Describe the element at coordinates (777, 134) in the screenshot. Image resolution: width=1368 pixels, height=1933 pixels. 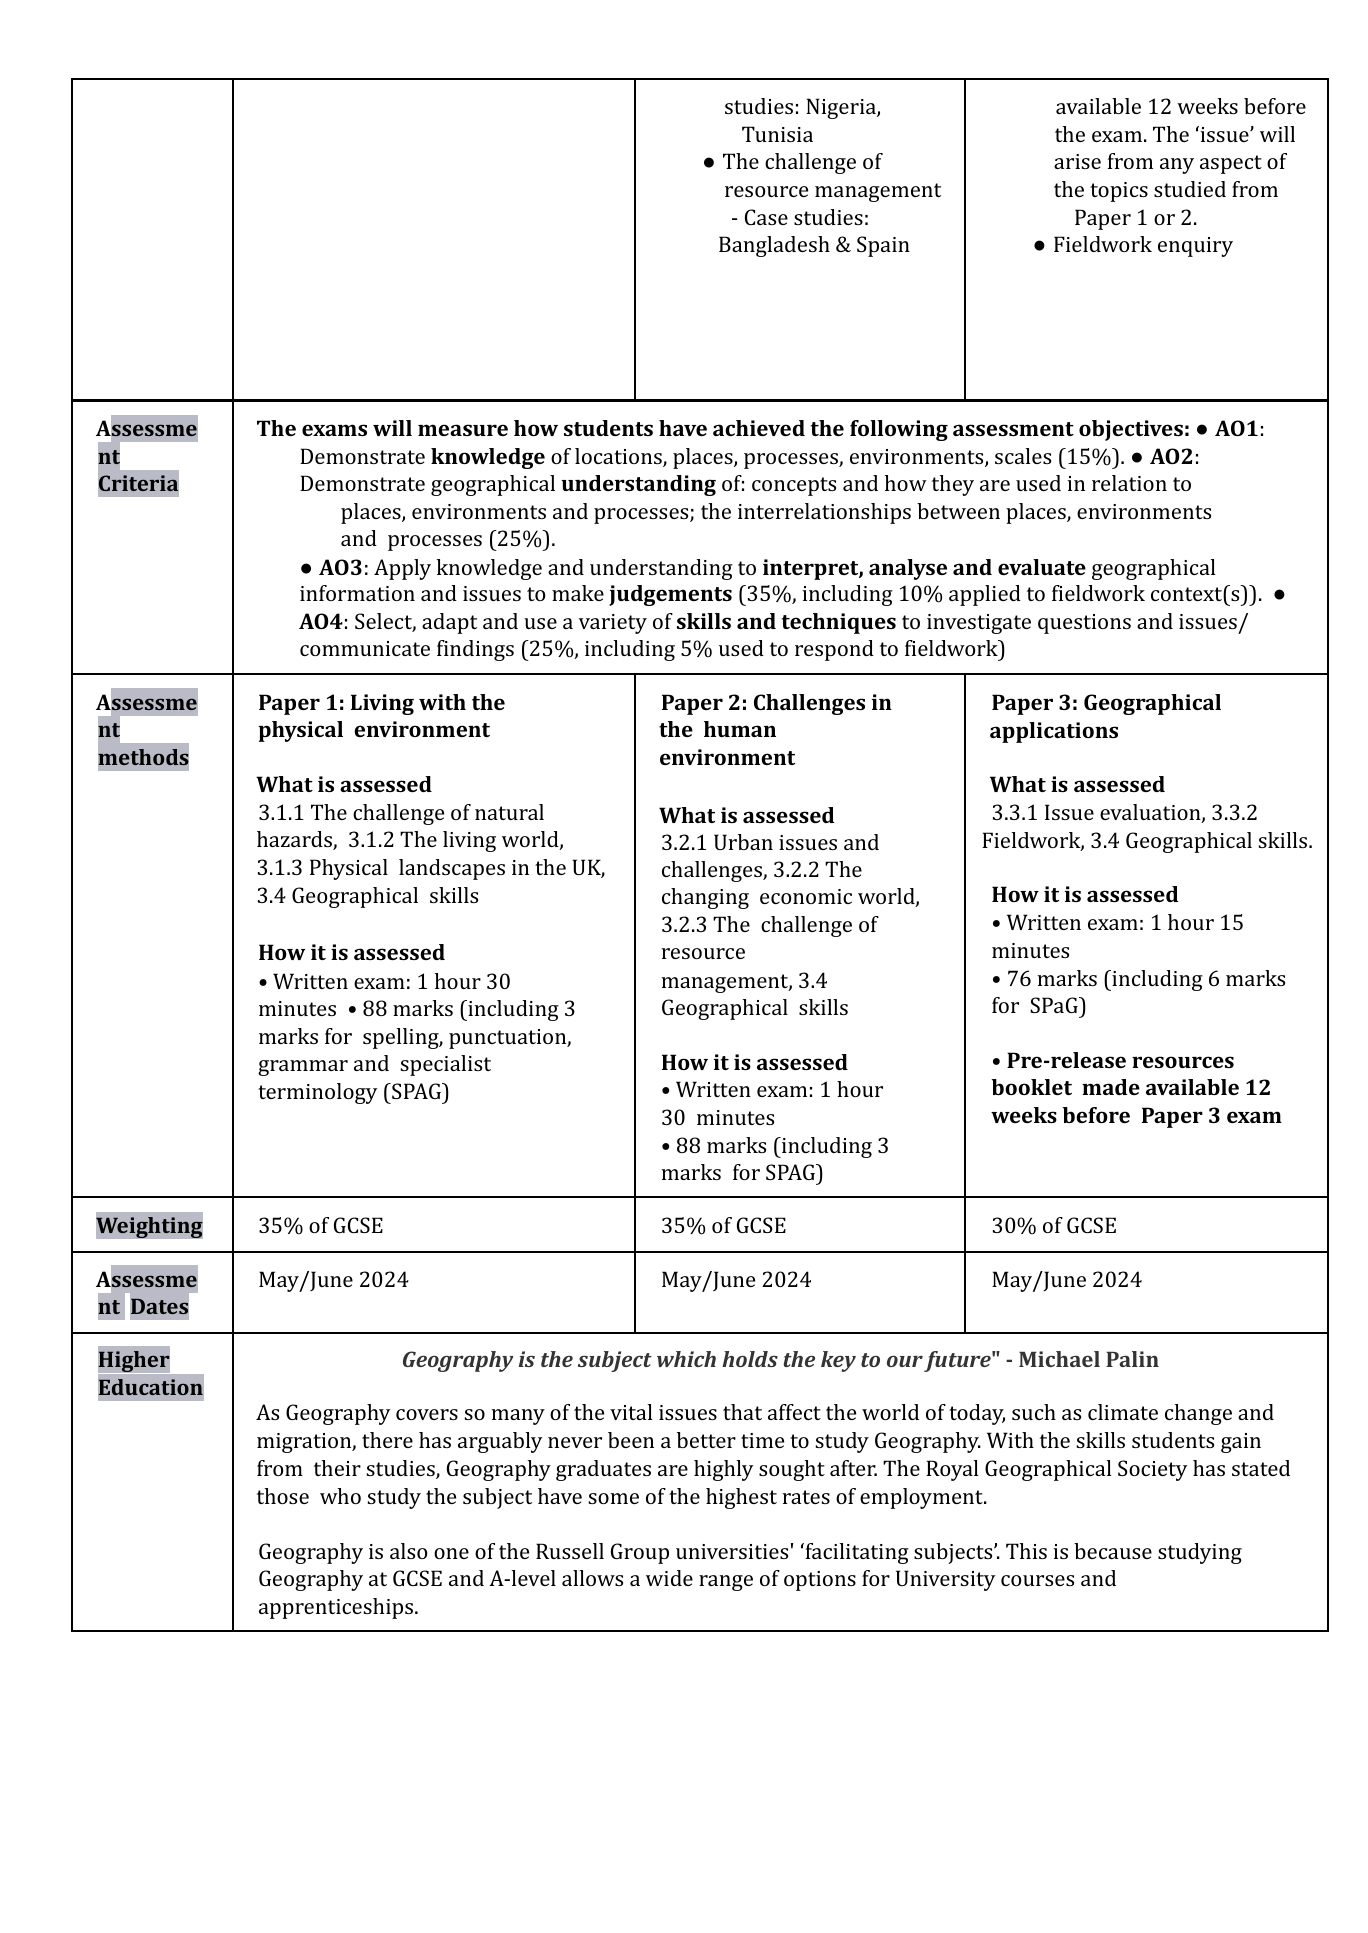
I see `Tunisia` at that location.
